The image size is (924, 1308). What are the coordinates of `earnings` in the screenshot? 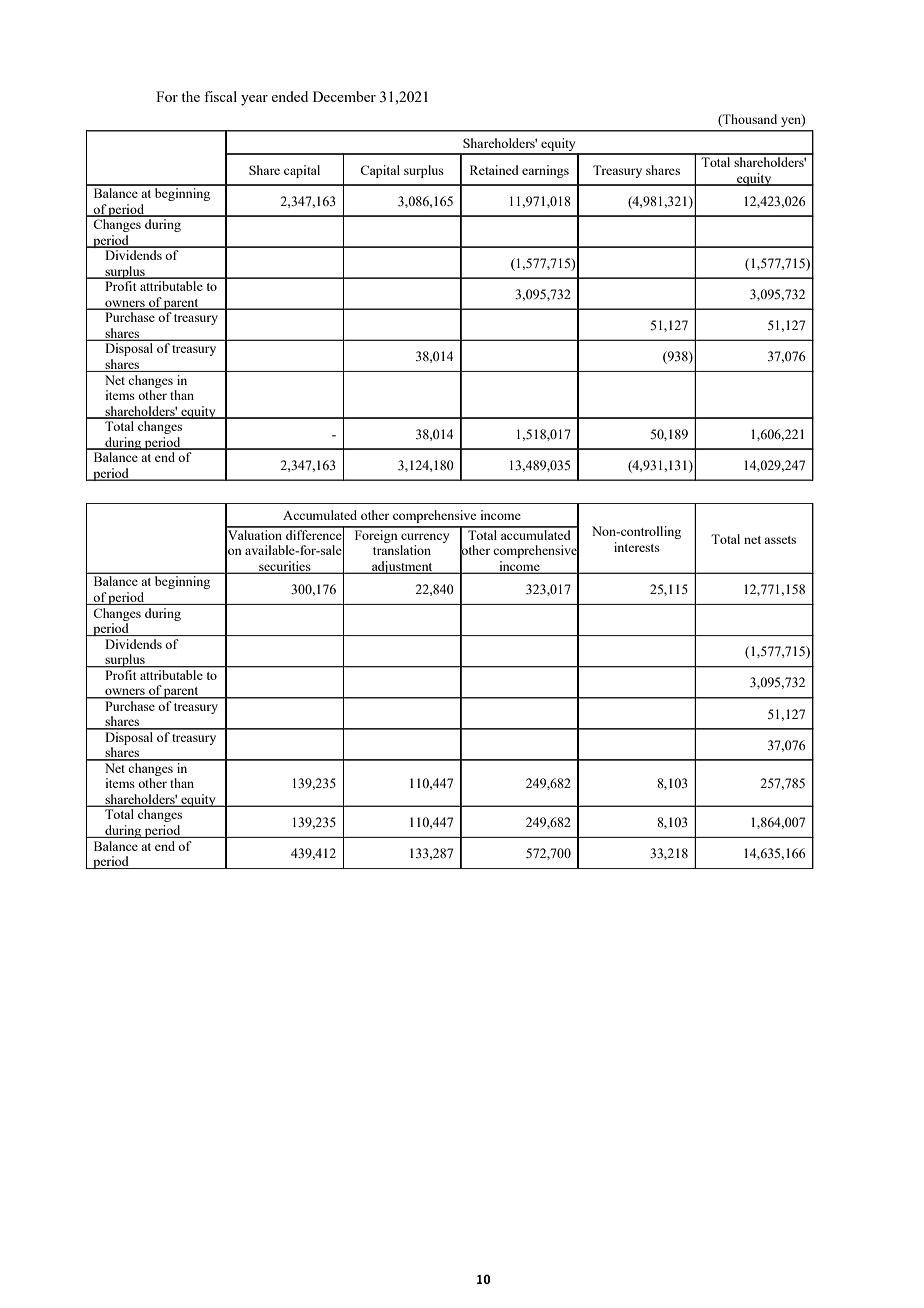 It's located at (545, 171).
